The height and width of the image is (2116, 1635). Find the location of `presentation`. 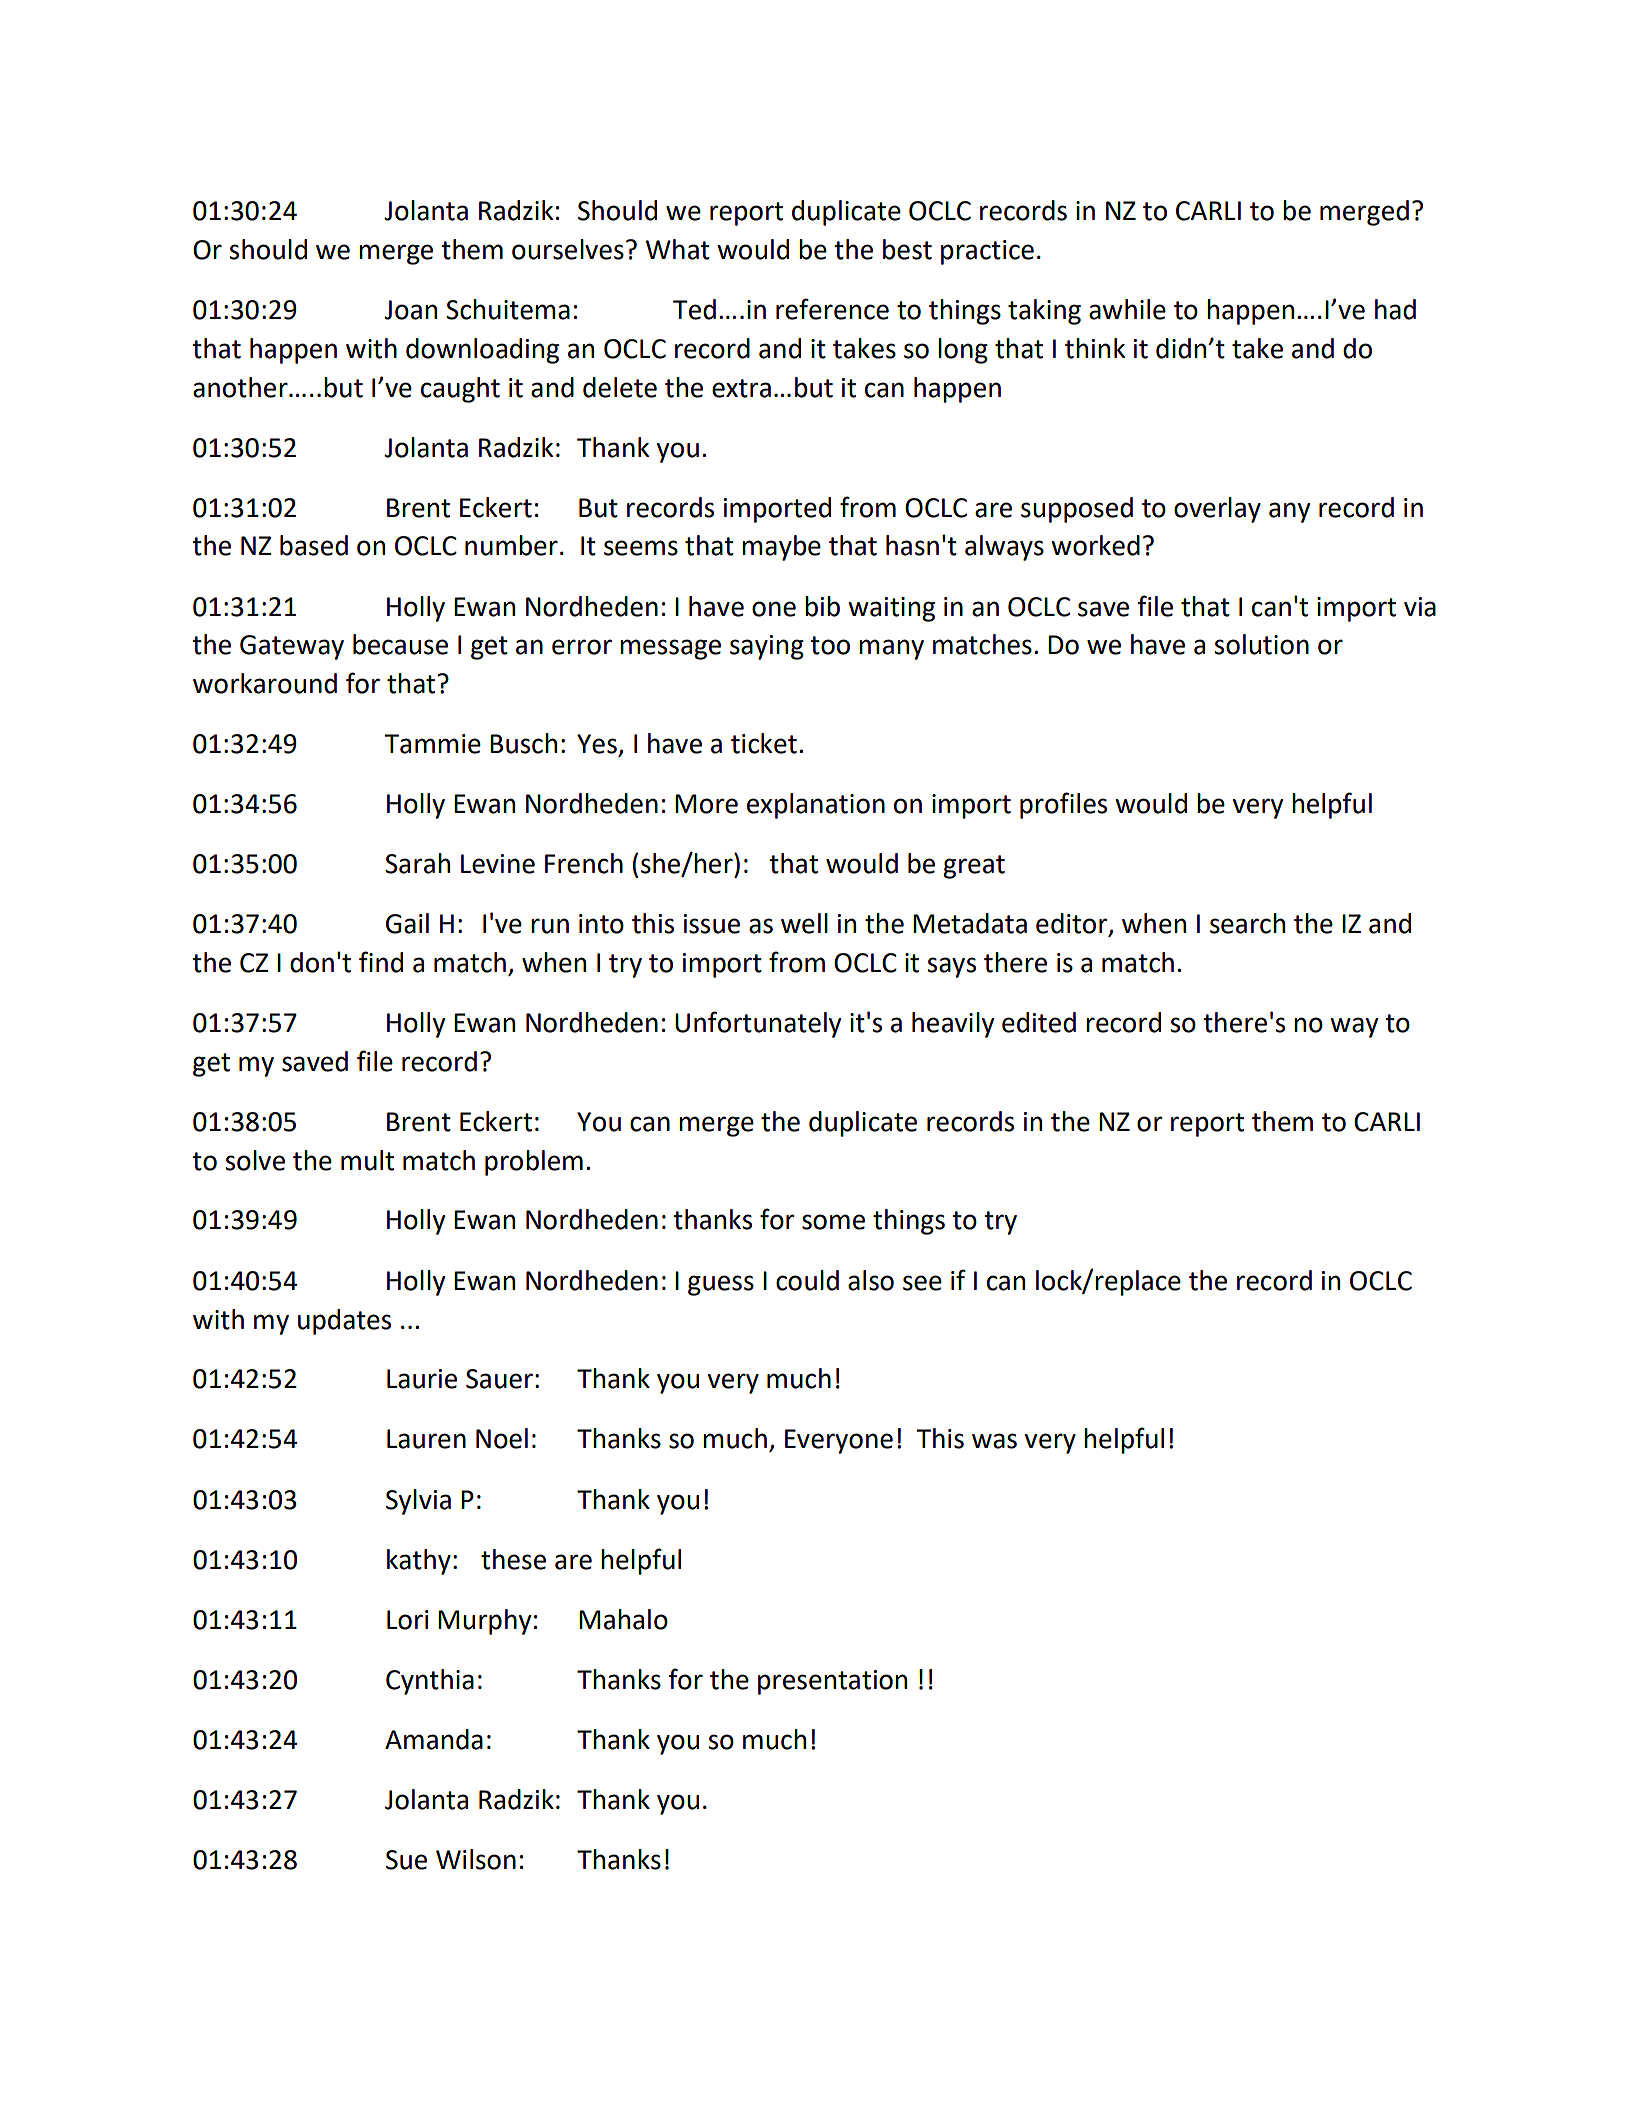

presentation is located at coordinates (832, 1682).
